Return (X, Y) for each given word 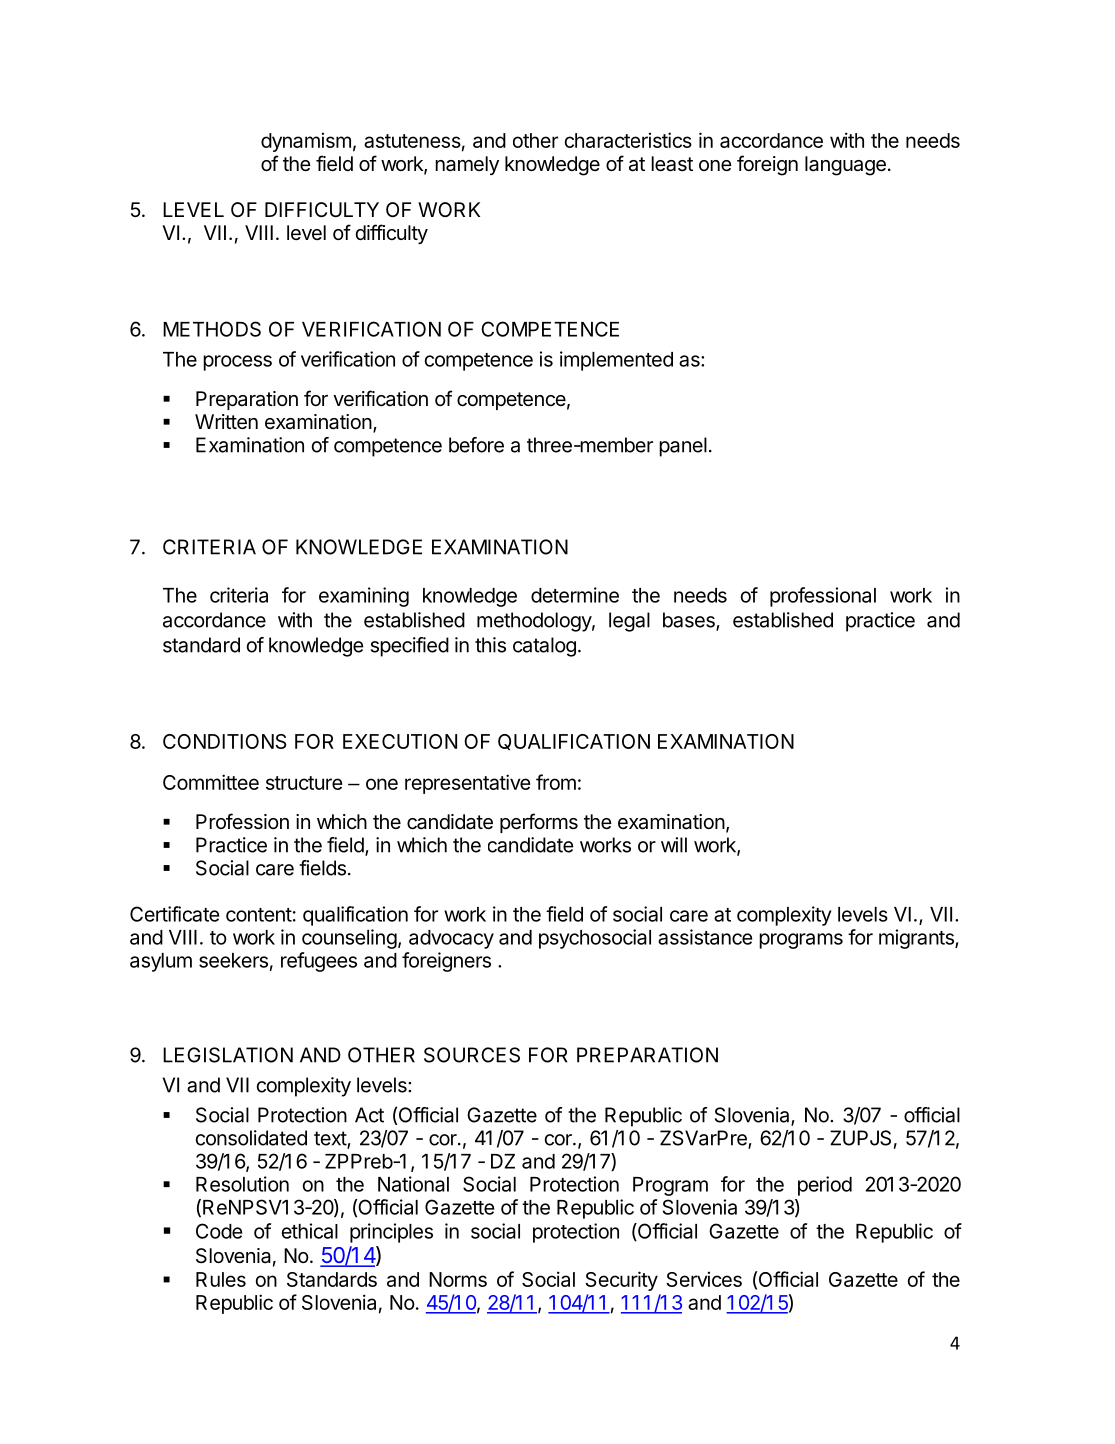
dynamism (306, 142)
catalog (544, 647)
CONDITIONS (224, 741)
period (825, 1186)
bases (690, 621)
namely (467, 165)
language (845, 166)
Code (219, 1231)
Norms (458, 1279)
